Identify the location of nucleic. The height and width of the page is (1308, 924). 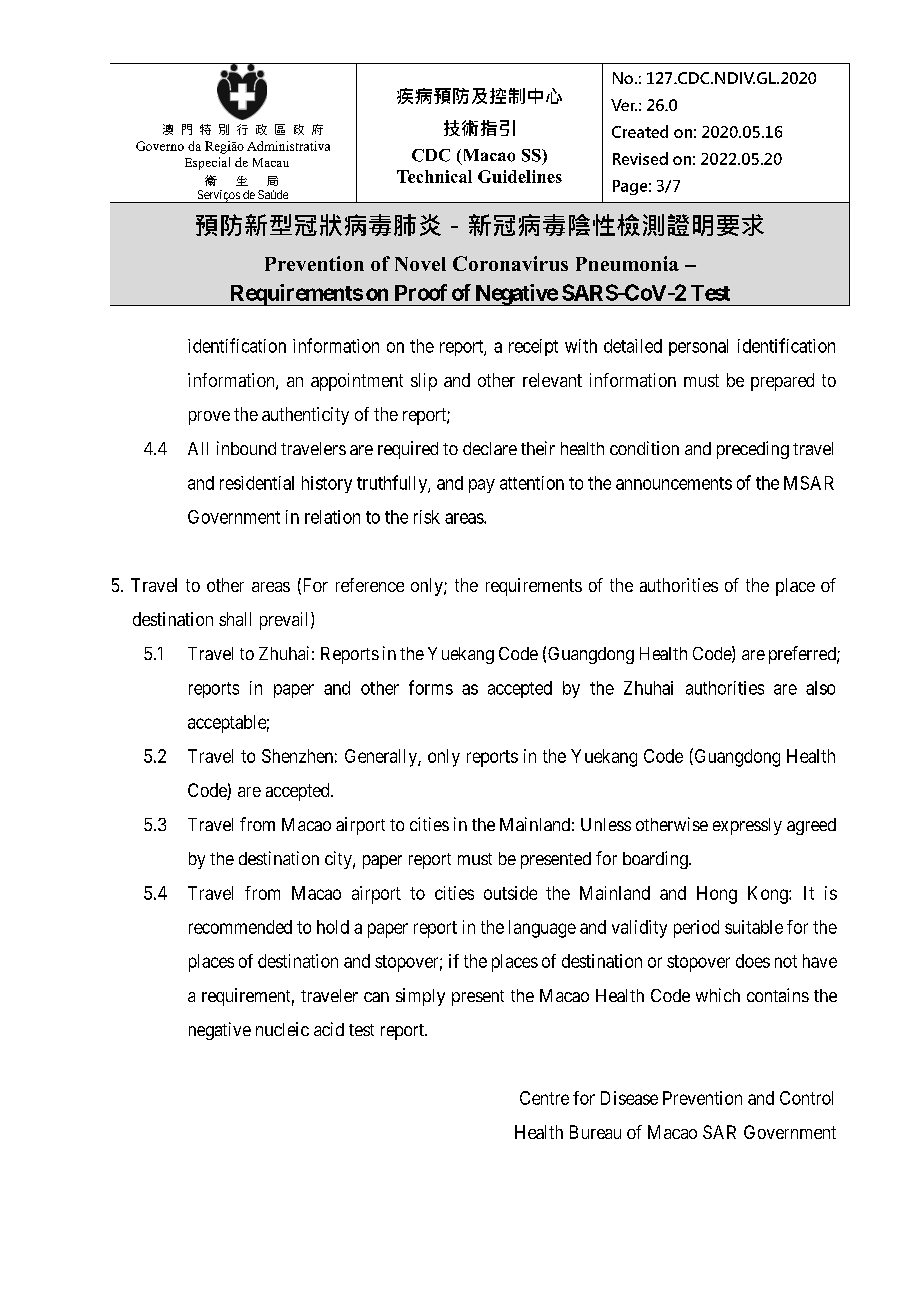
(282, 1029).
